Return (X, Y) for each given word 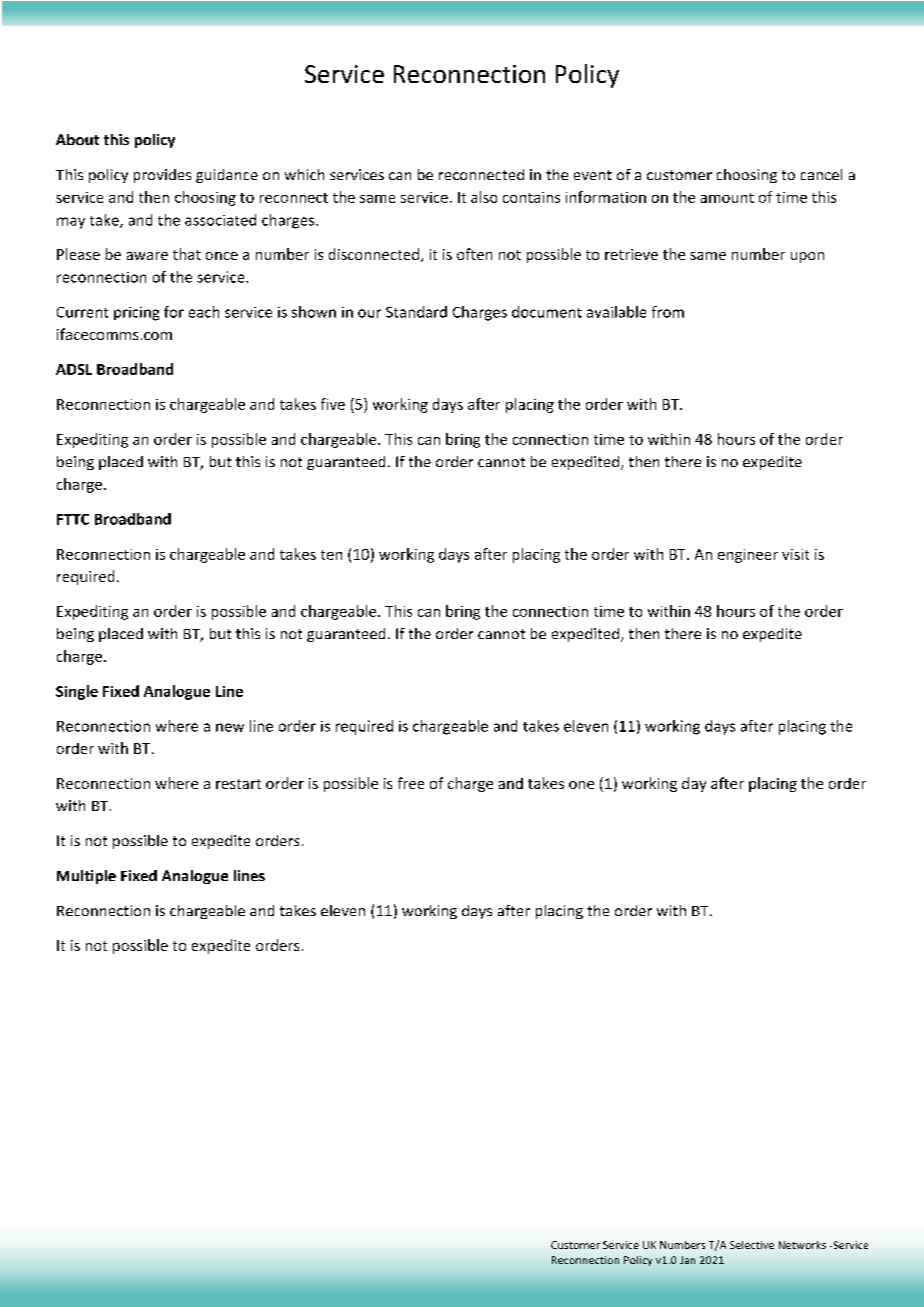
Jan (687, 1260)
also (484, 197)
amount (727, 198)
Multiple (86, 877)
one (581, 785)
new (230, 727)
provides (162, 176)
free (411, 783)
